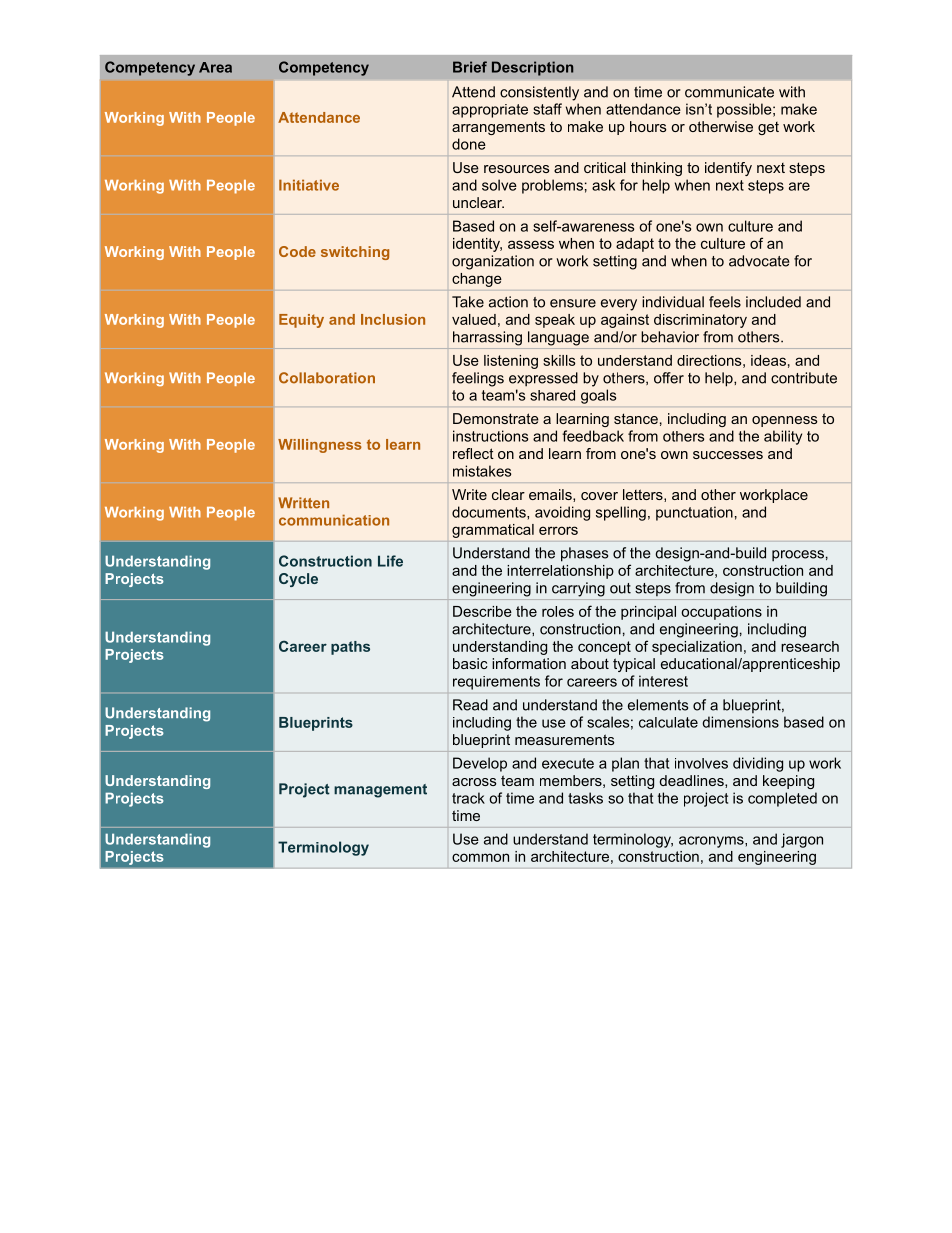 This screenshot has height=1233, width=952. I want to click on successes, so click(728, 455).
